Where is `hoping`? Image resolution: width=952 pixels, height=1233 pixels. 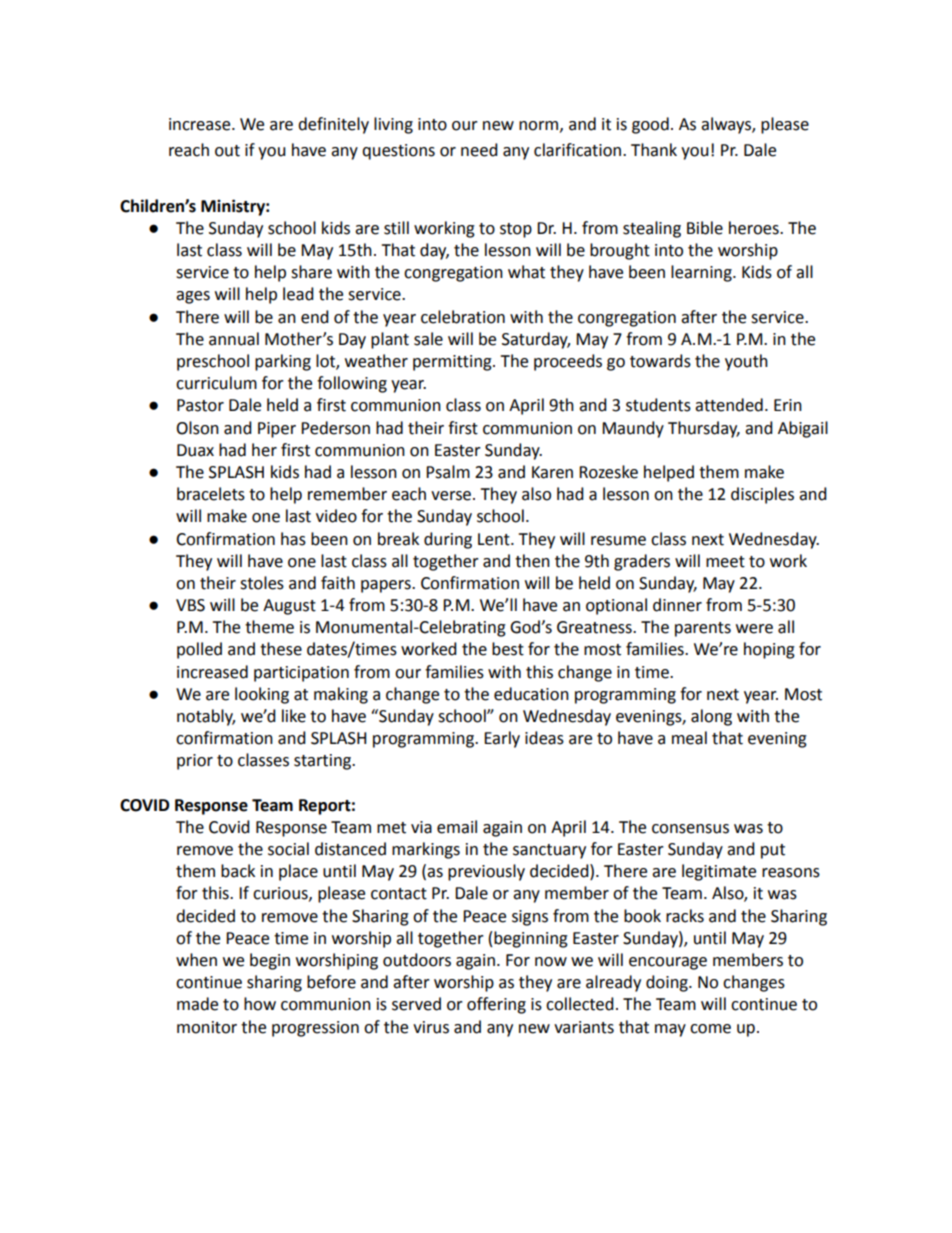
hoping is located at coordinates (769, 650).
